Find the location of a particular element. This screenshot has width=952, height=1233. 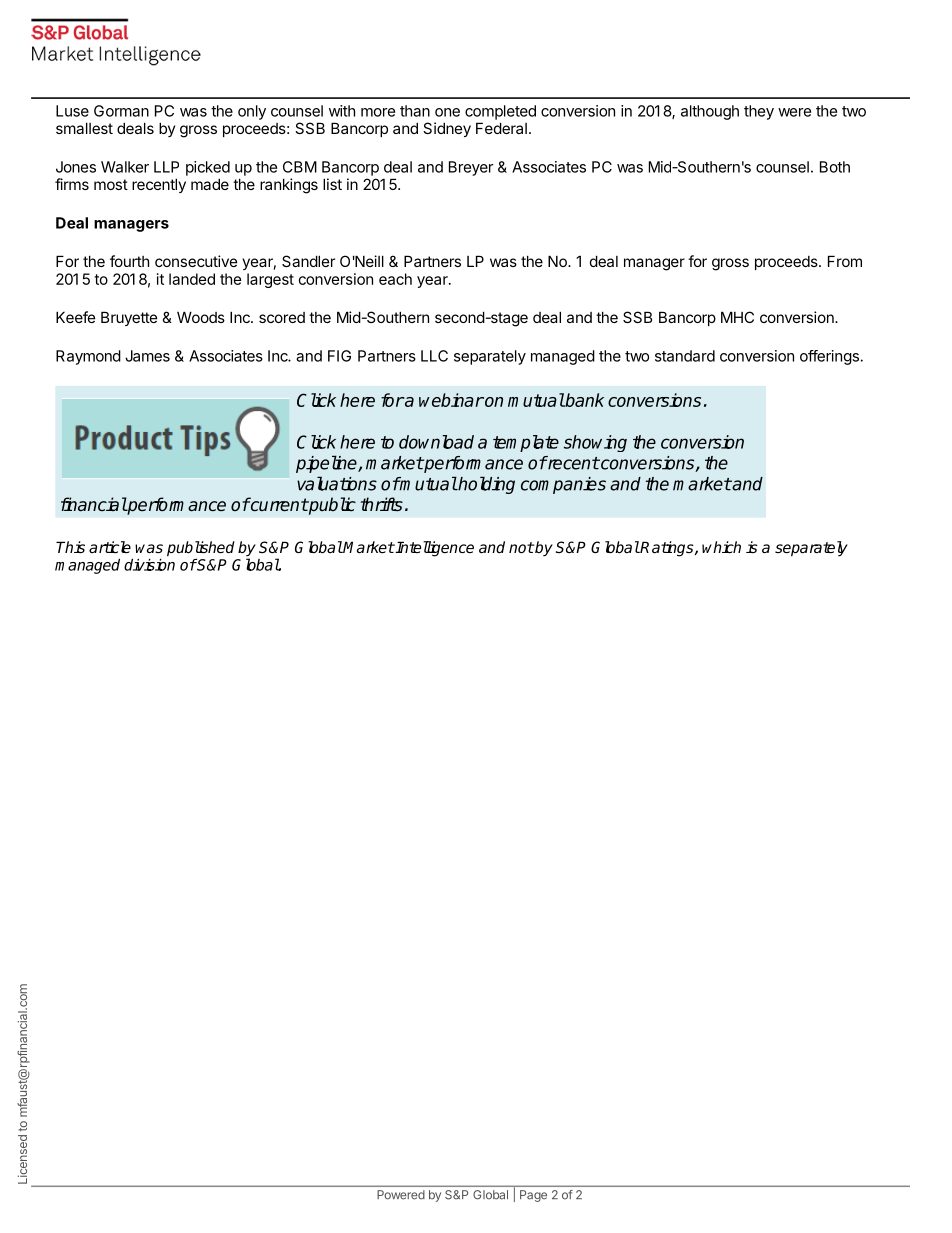

Page is located at coordinates (533, 1196).
